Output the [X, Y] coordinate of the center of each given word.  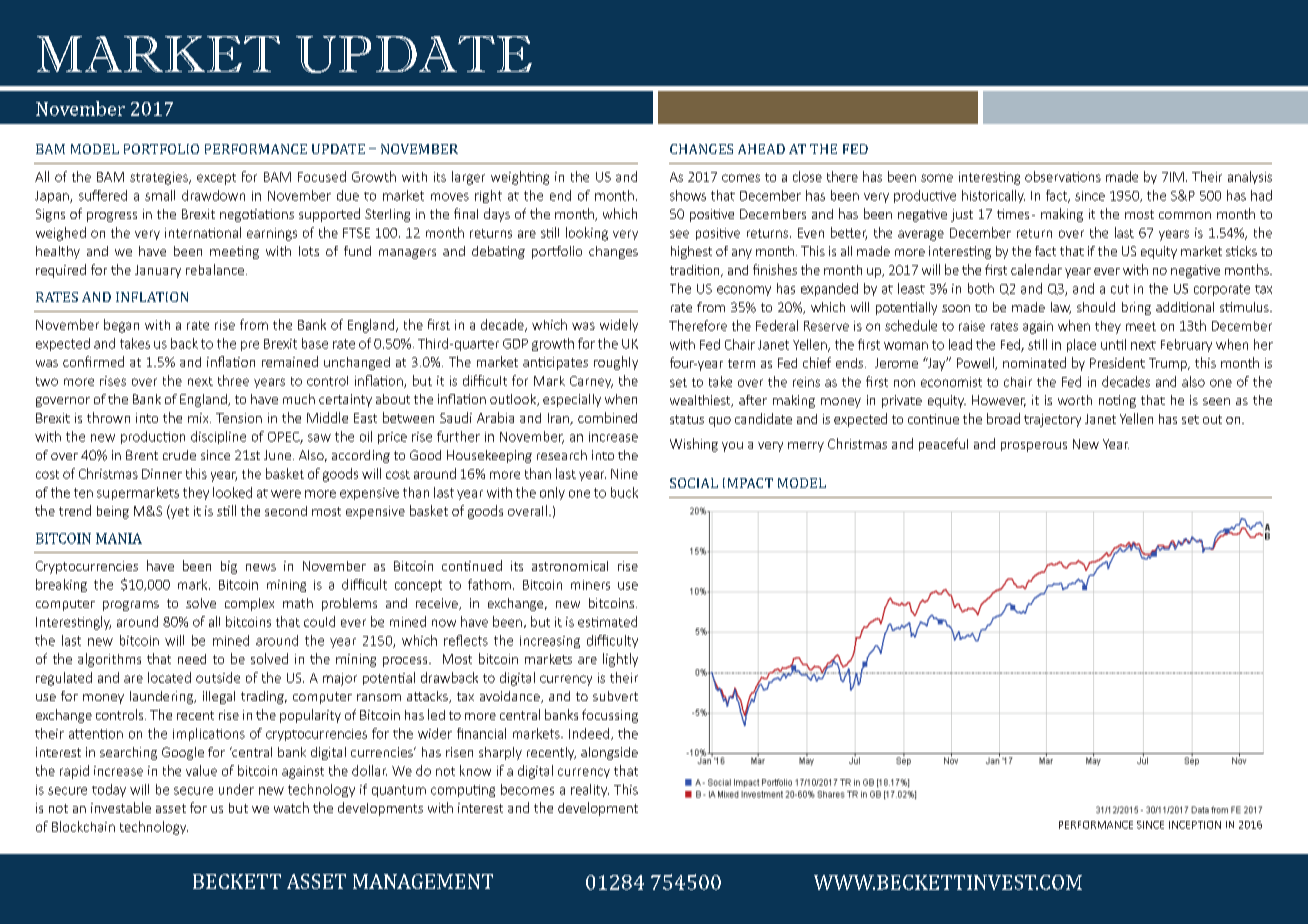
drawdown [213, 195]
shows [688, 195]
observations [1063, 176]
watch [291, 807]
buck [624, 492]
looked [232, 492]
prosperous [1034, 447]
